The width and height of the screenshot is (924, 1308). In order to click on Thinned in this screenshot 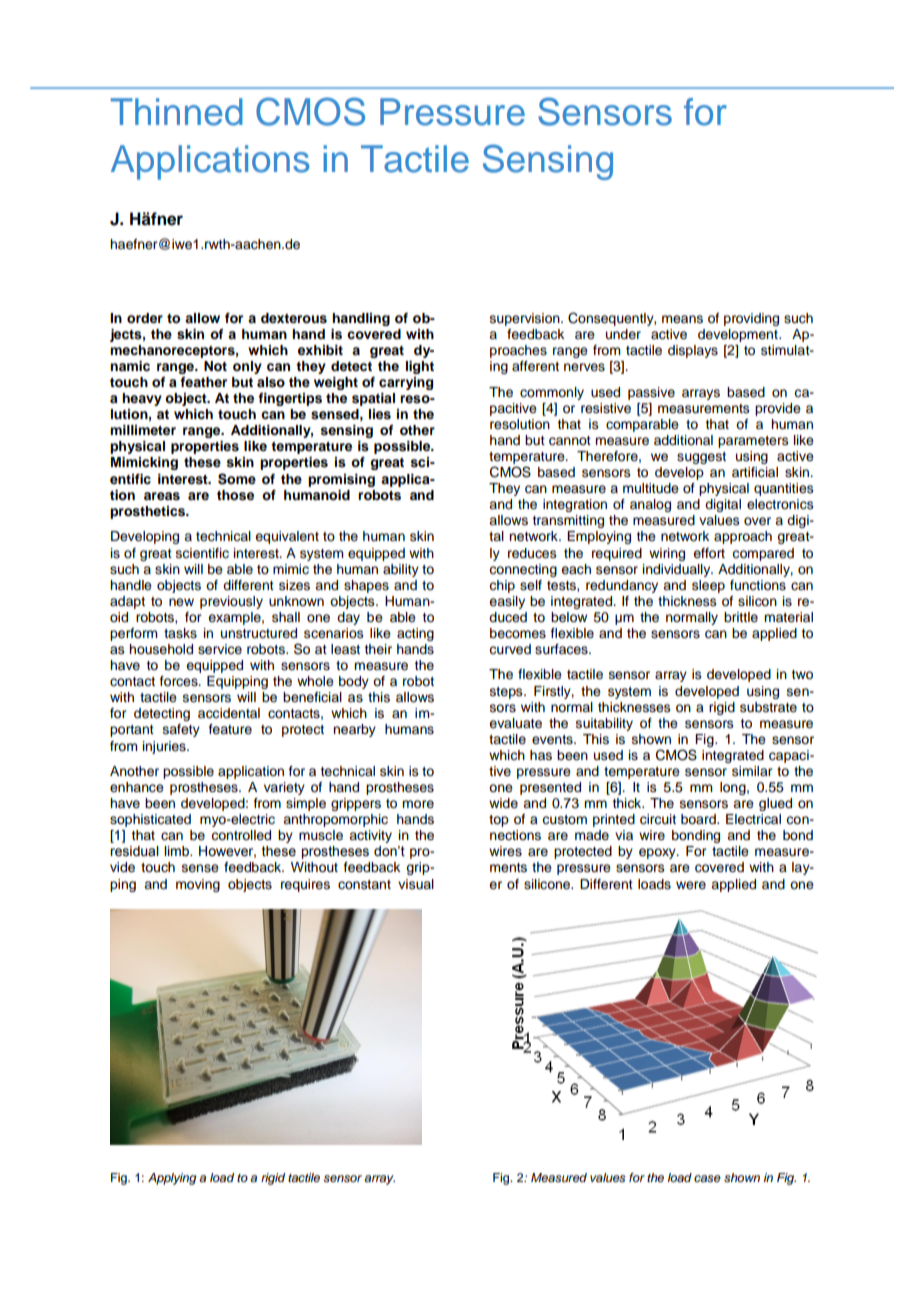, I will do `click(177, 112)`.
